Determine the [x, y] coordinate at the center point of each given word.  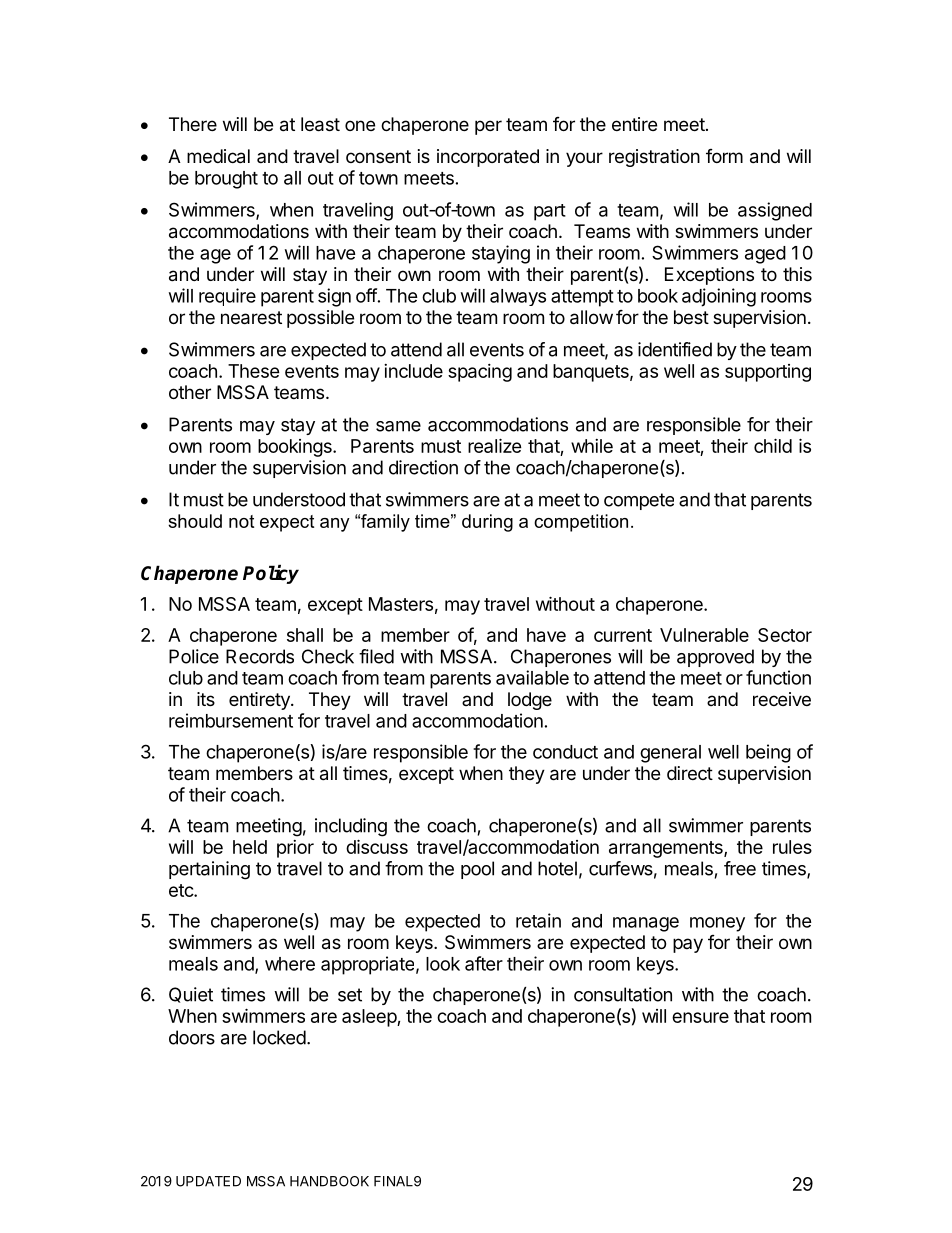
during [487, 523]
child [773, 445]
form [724, 156]
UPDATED [208, 1181]
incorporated [488, 158]
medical [218, 156]
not [241, 521]
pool [477, 870]
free [740, 868]
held [250, 847]
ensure [700, 1017]
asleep [370, 1018]
